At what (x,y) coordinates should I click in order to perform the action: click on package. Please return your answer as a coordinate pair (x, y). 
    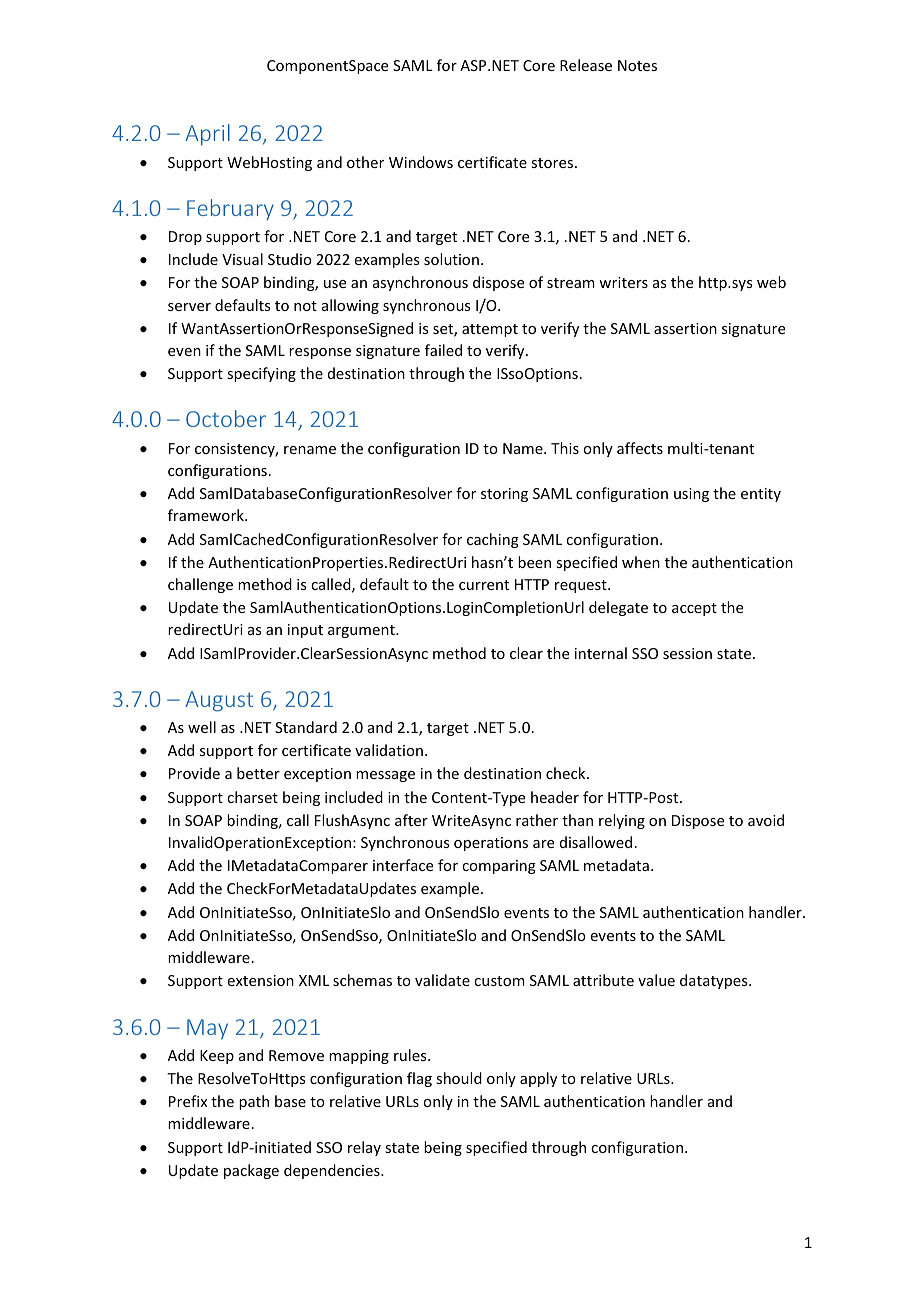
    Looking at the image, I should click on (251, 1171).
